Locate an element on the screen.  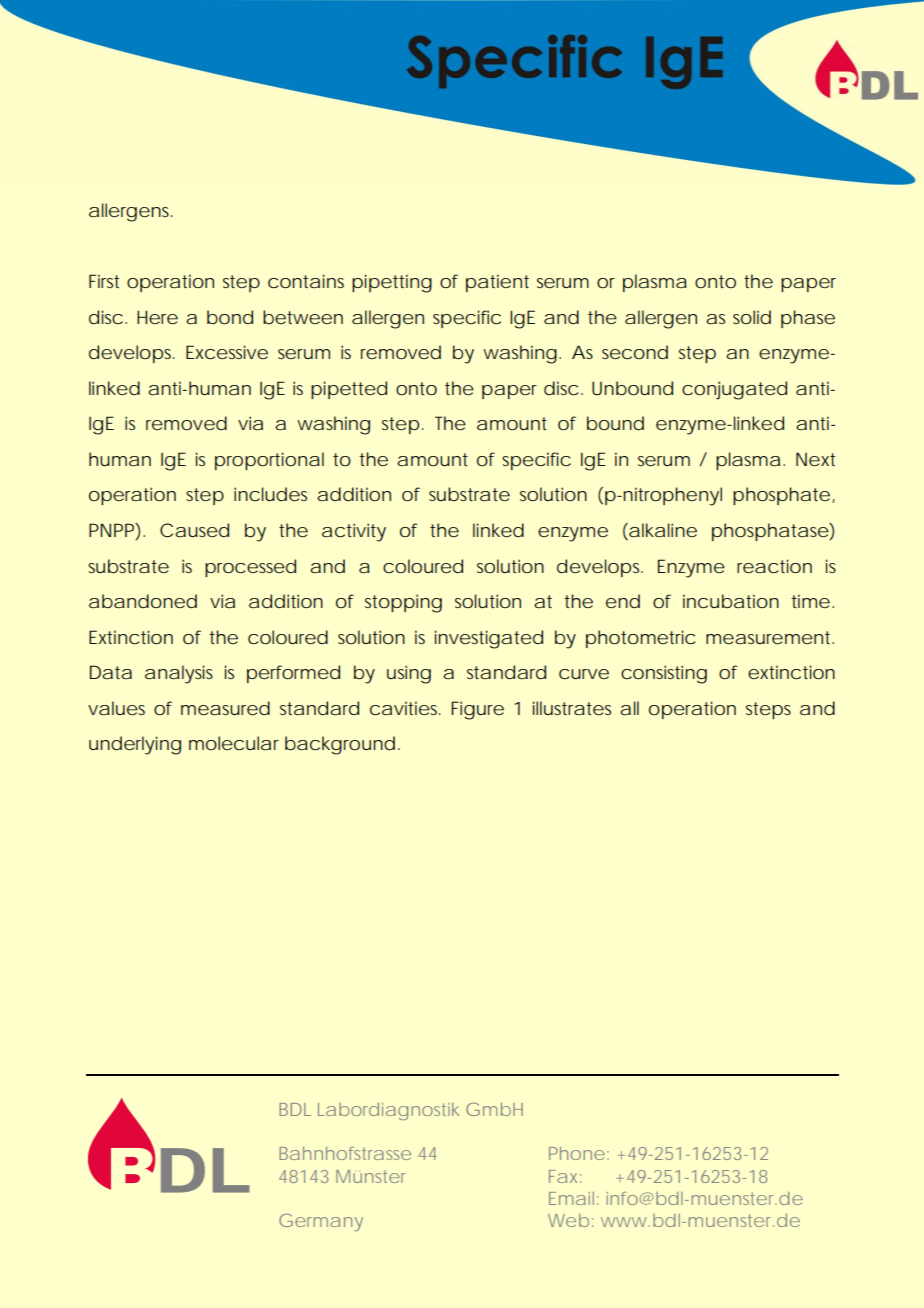
illustrates is located at coordinates (572, 708).
